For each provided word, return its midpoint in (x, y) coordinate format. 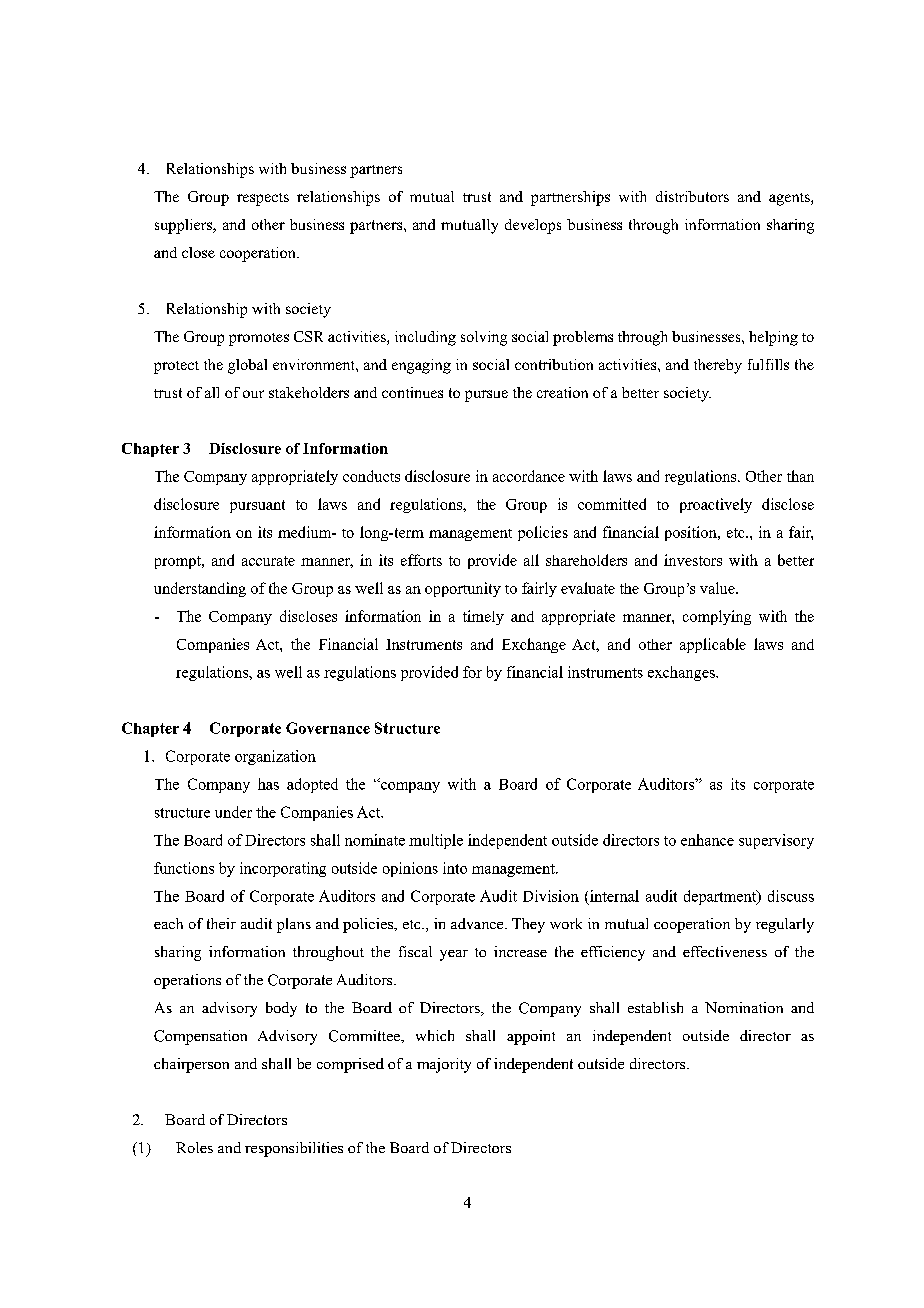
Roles (194, 1147)
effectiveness (725, 951)
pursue (486, 396)
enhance (707, 840)
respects (263, 199)
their (221, 923)
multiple (436, 841)
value (718, 588)
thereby (718, 366)
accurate (268, 561)
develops (533, 226)
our (253, 394)
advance (478, 923)
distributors (692, 196)
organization (275, 757)
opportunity (463, 589)
